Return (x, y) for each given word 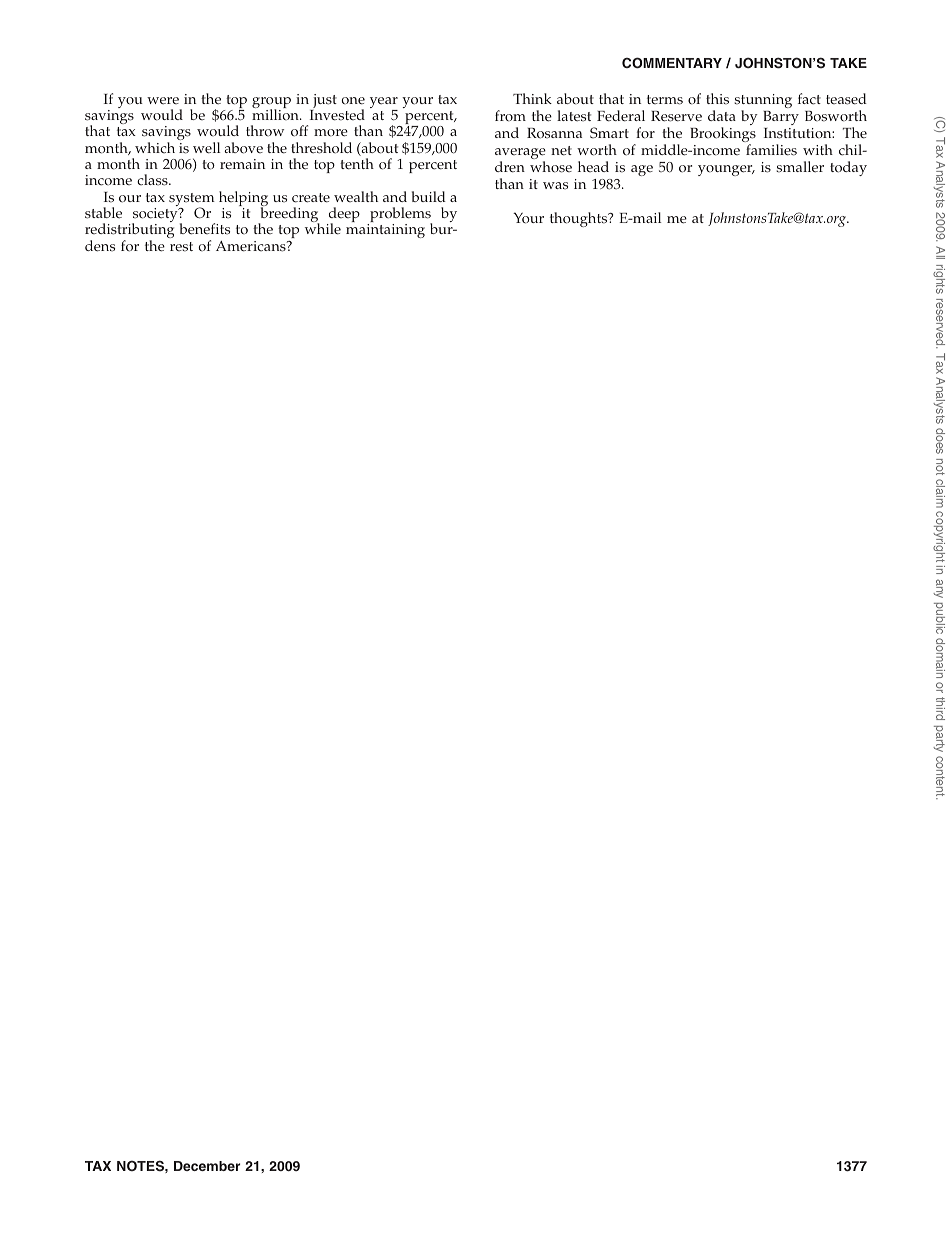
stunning (763, 102)
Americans (252, 246)
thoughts (580, 219)
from (510, 116)
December (207, 1166)
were (163, 101)
